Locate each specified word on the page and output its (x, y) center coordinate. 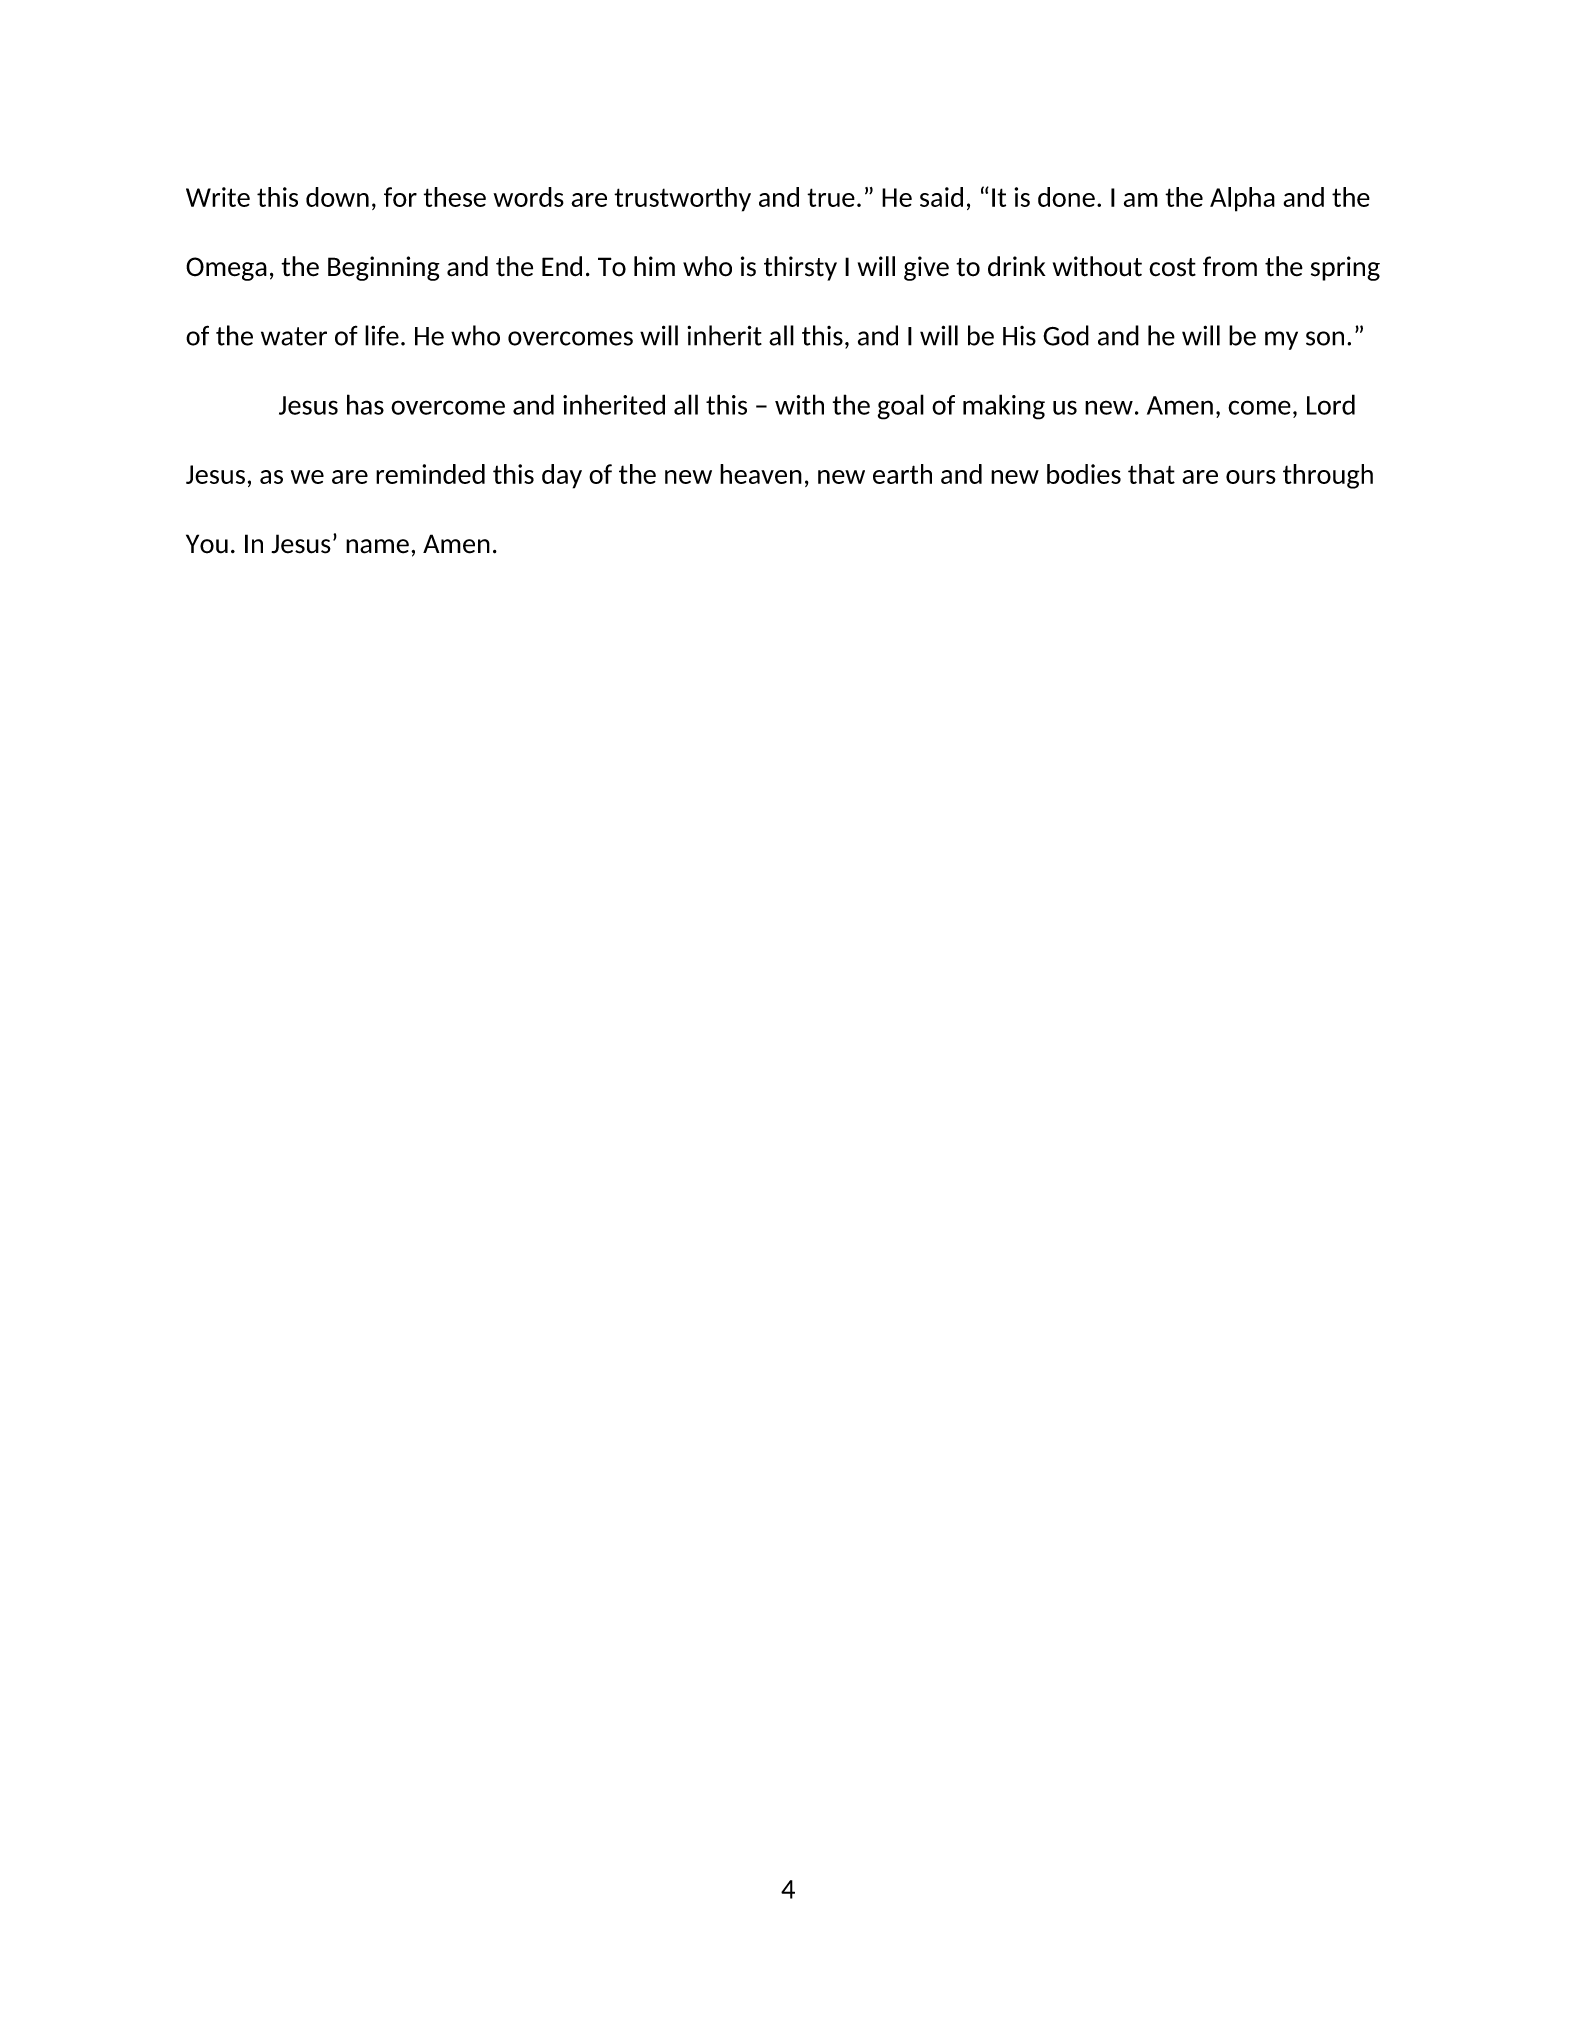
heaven (761, 474)
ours (1251, 477)
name (377, 546)
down (337, 197)
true (831, 197)
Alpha (1242, 199)
